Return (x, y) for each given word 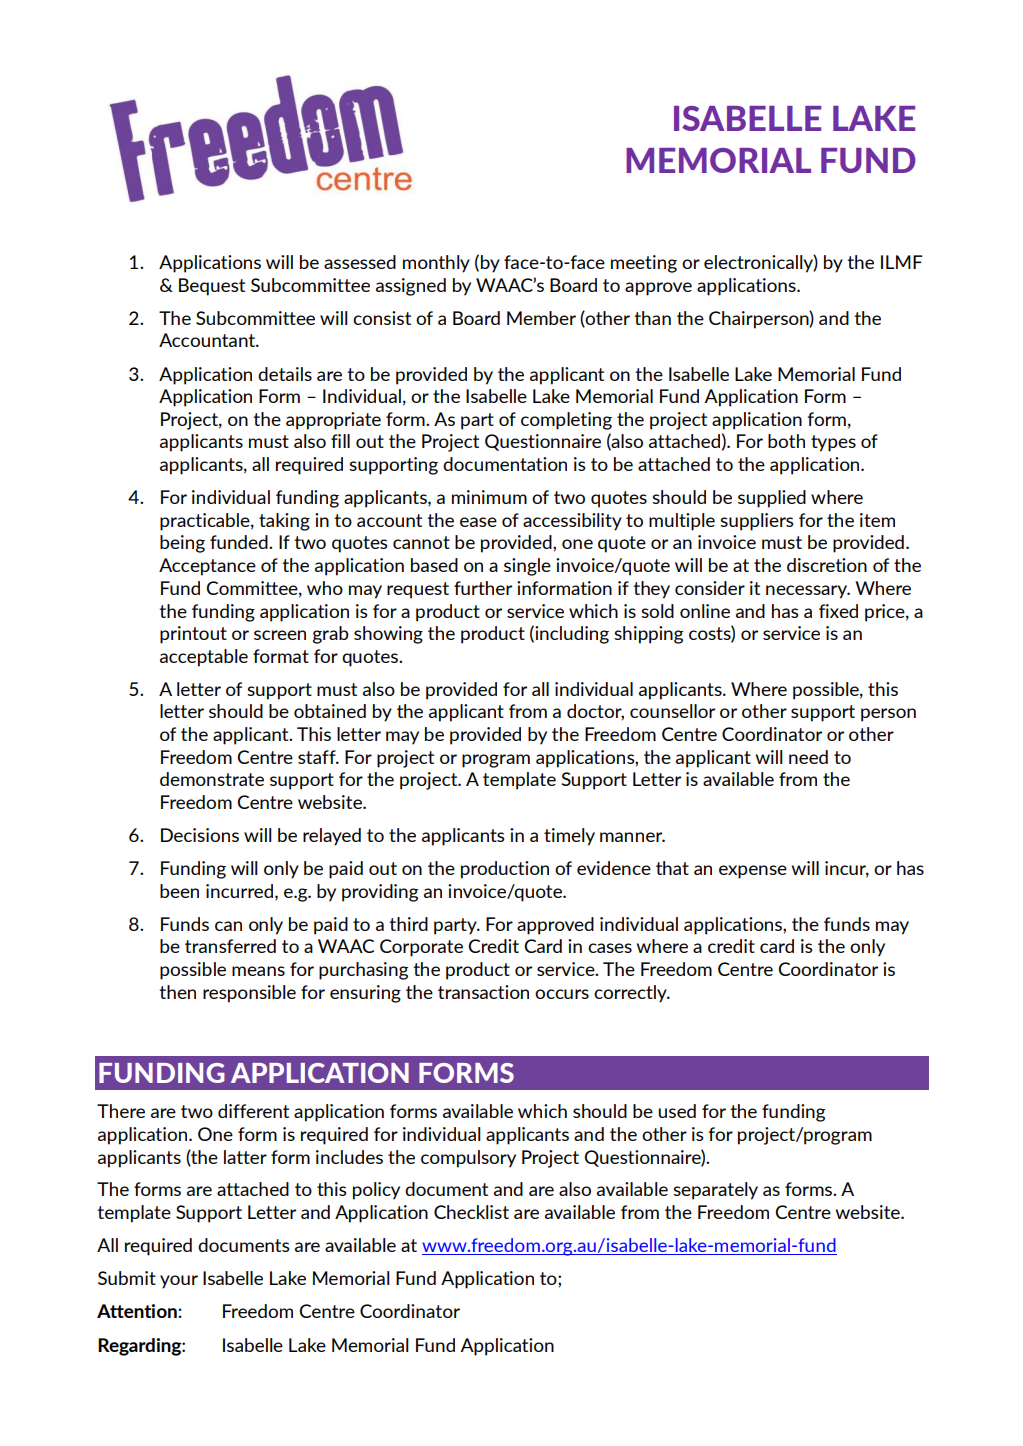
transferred (230, 946)
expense (753, 872)
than (652, 318)
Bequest (212, 287)
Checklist (471, 1212)
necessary (808, 592)
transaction (483, 992)
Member (541, 318)
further (483, 588)
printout (193, 635)
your (179, 1282)
